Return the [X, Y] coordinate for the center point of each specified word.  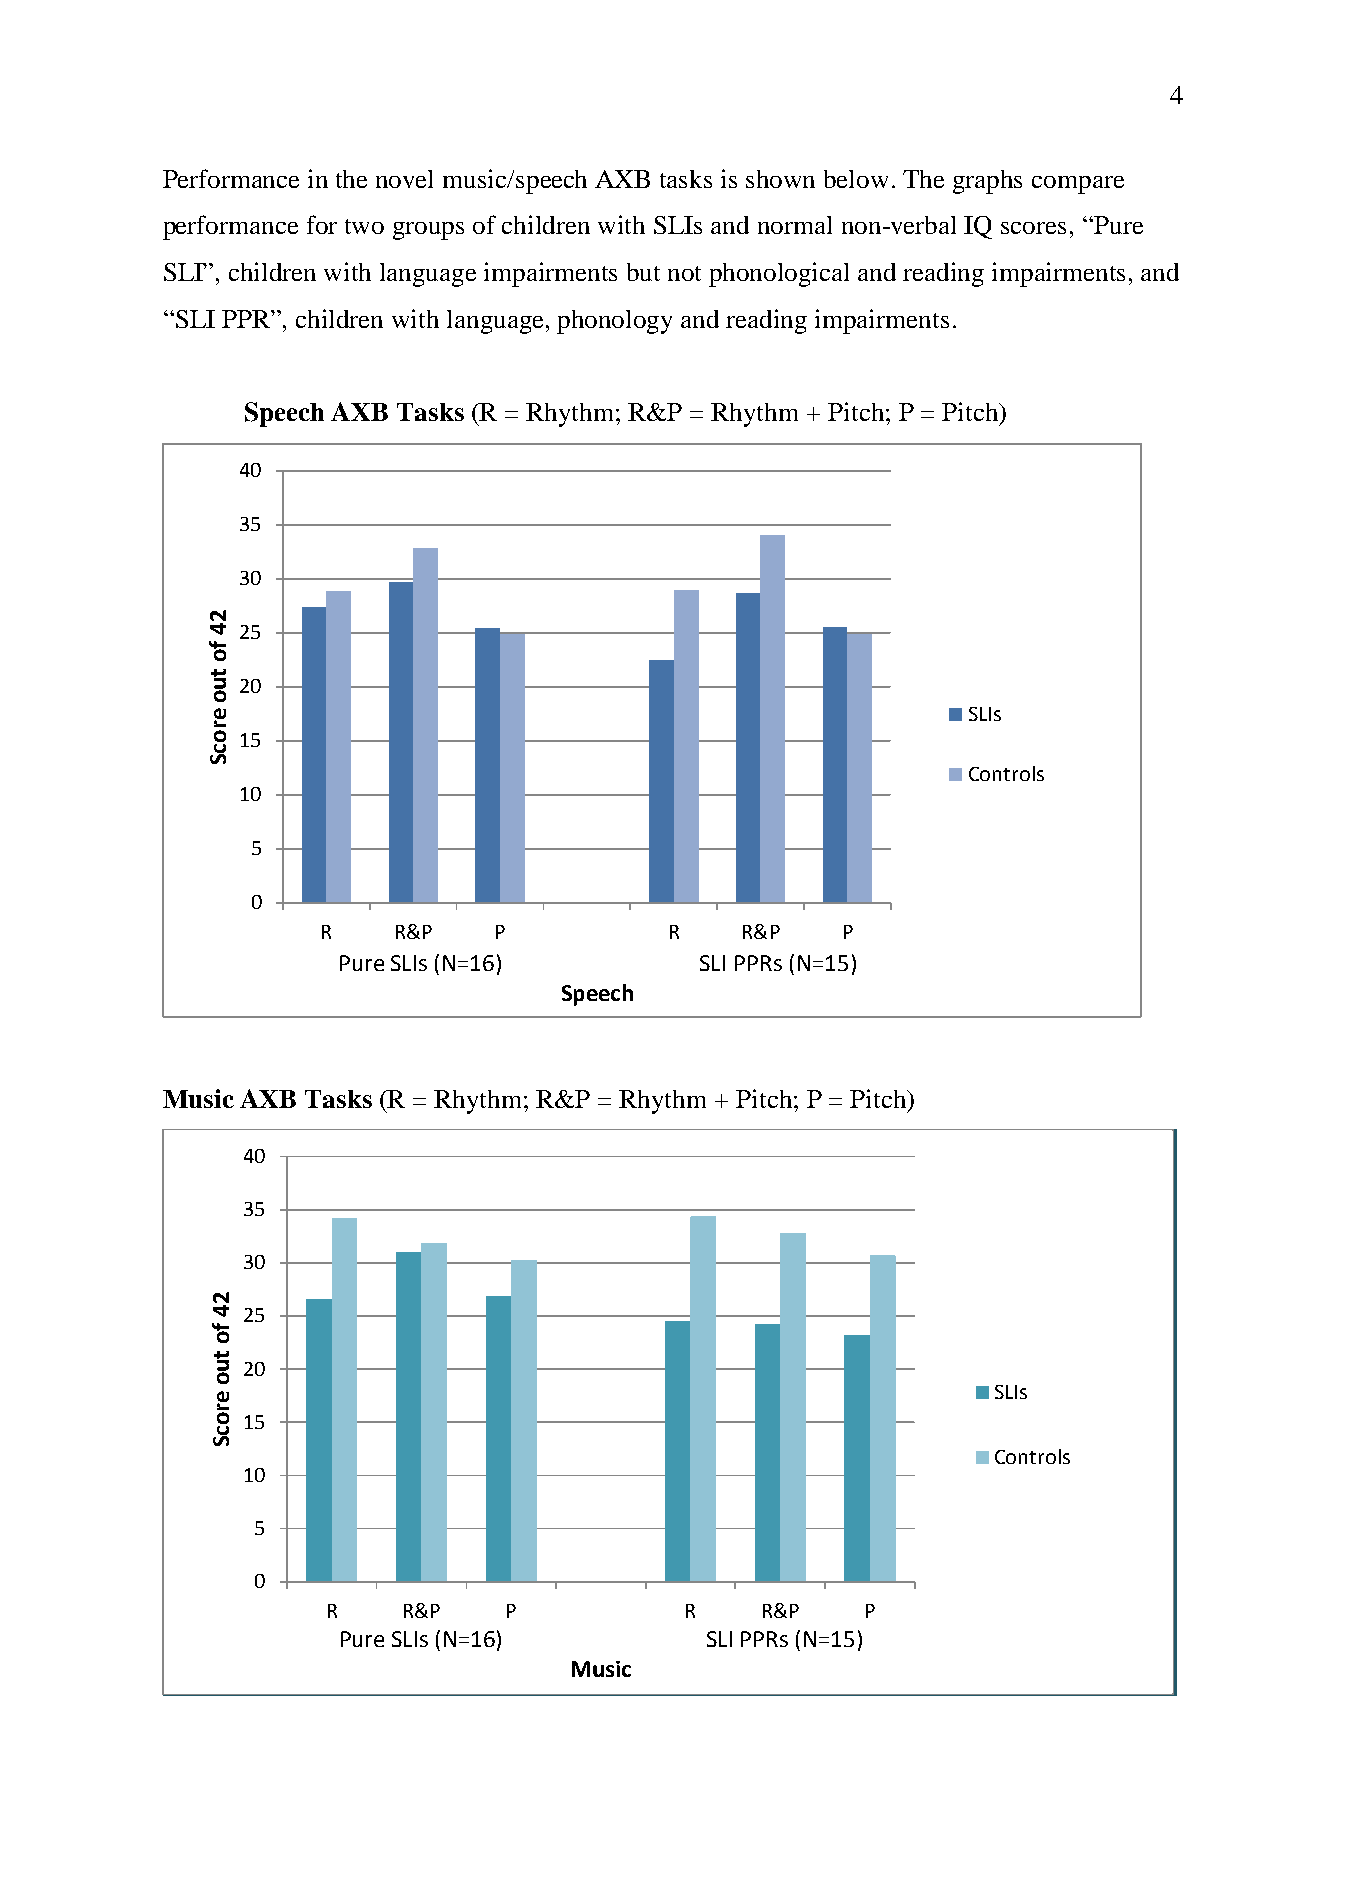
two [364, 226]
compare [1078, 185]
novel [404, 179]
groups [428, 231]
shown [780, 179]
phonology [614, 322]
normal [795, 225]
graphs [987, 182]
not [684, 273]
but [643, 272]
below [856, 179]
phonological [779, 274]
